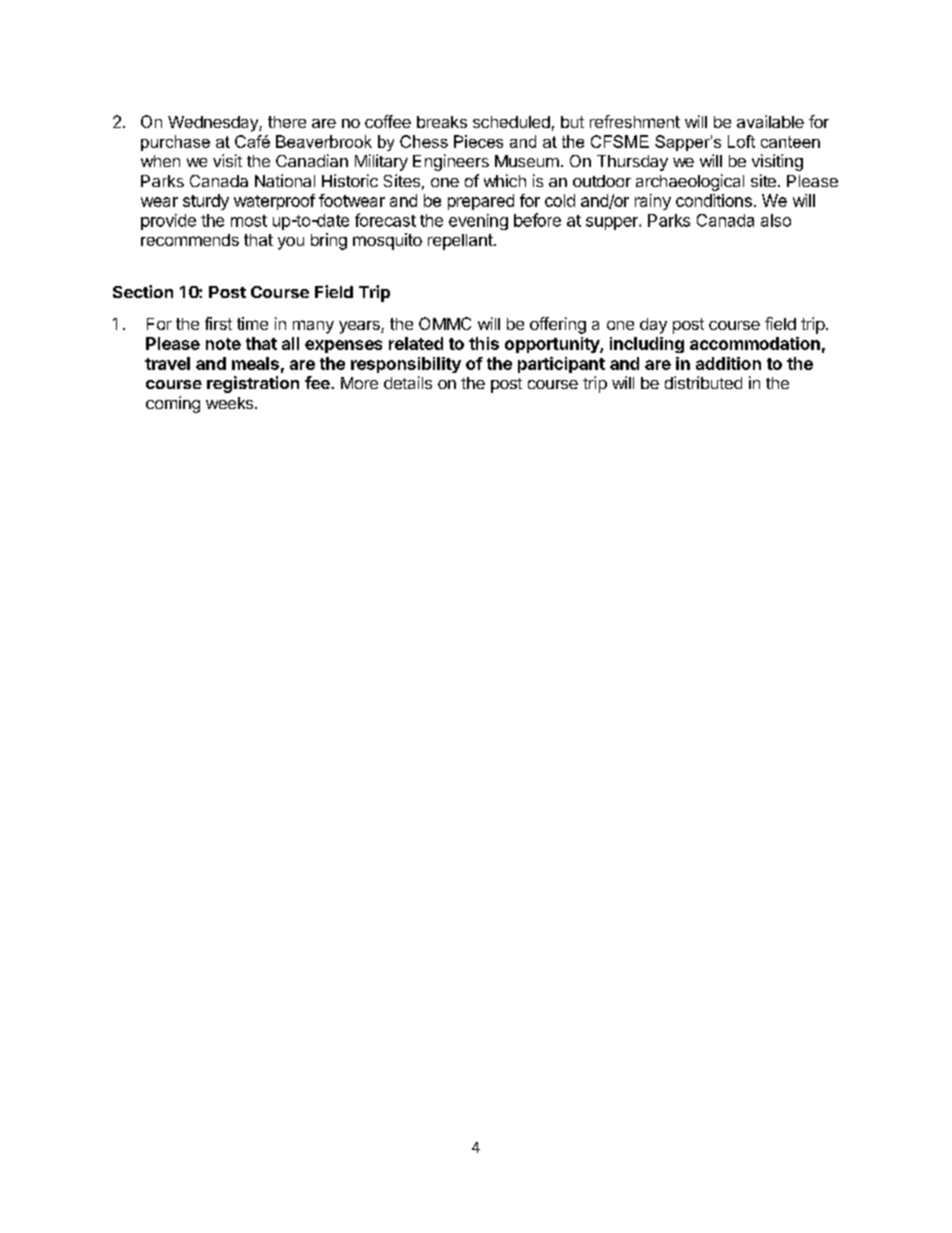  Describe the element at coordinates (703, 382) in the screenshot. I see `distributed` at that location.
